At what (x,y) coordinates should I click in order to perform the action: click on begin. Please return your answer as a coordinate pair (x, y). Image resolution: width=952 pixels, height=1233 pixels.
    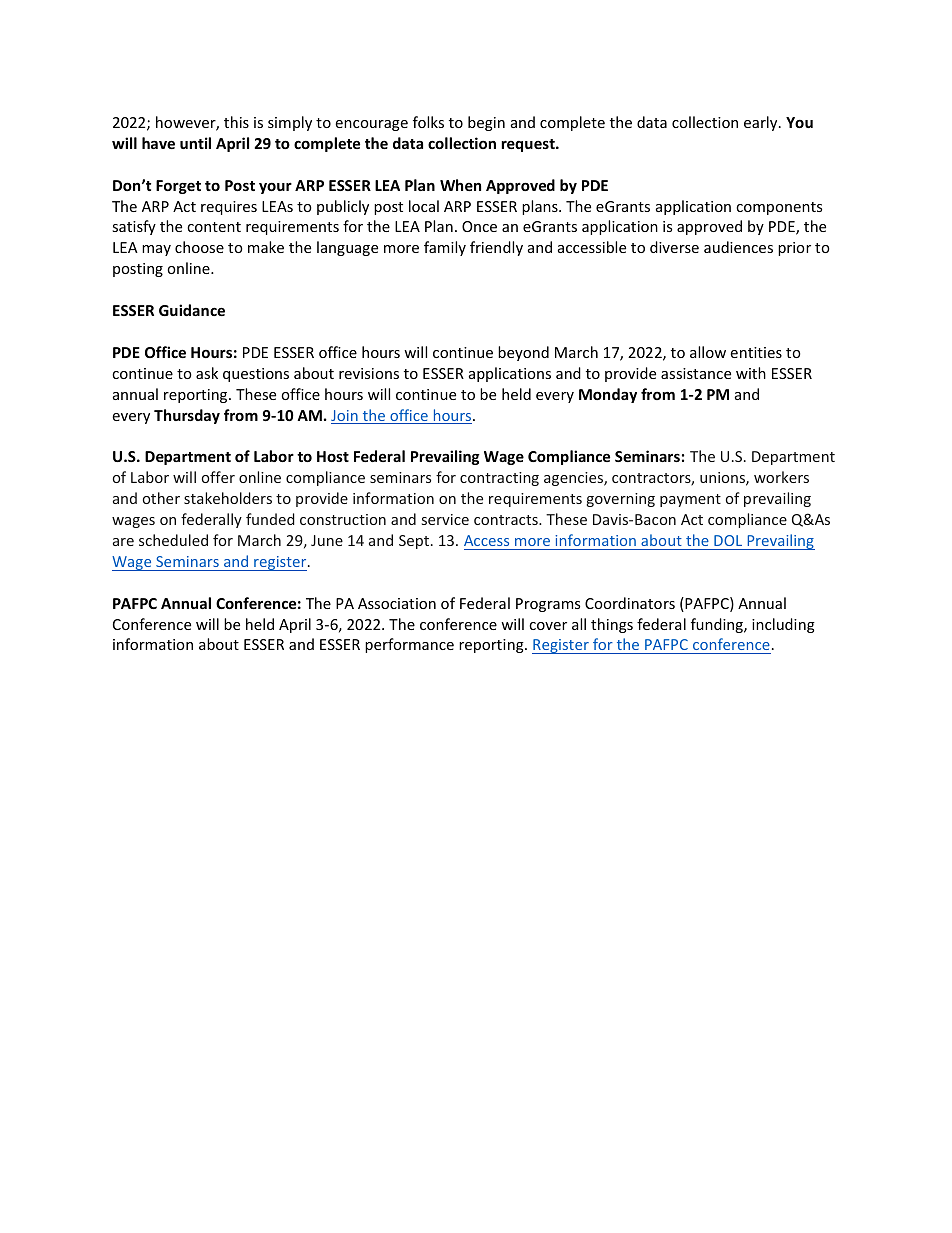
    Looking at the image, I should click on (486, 123).
